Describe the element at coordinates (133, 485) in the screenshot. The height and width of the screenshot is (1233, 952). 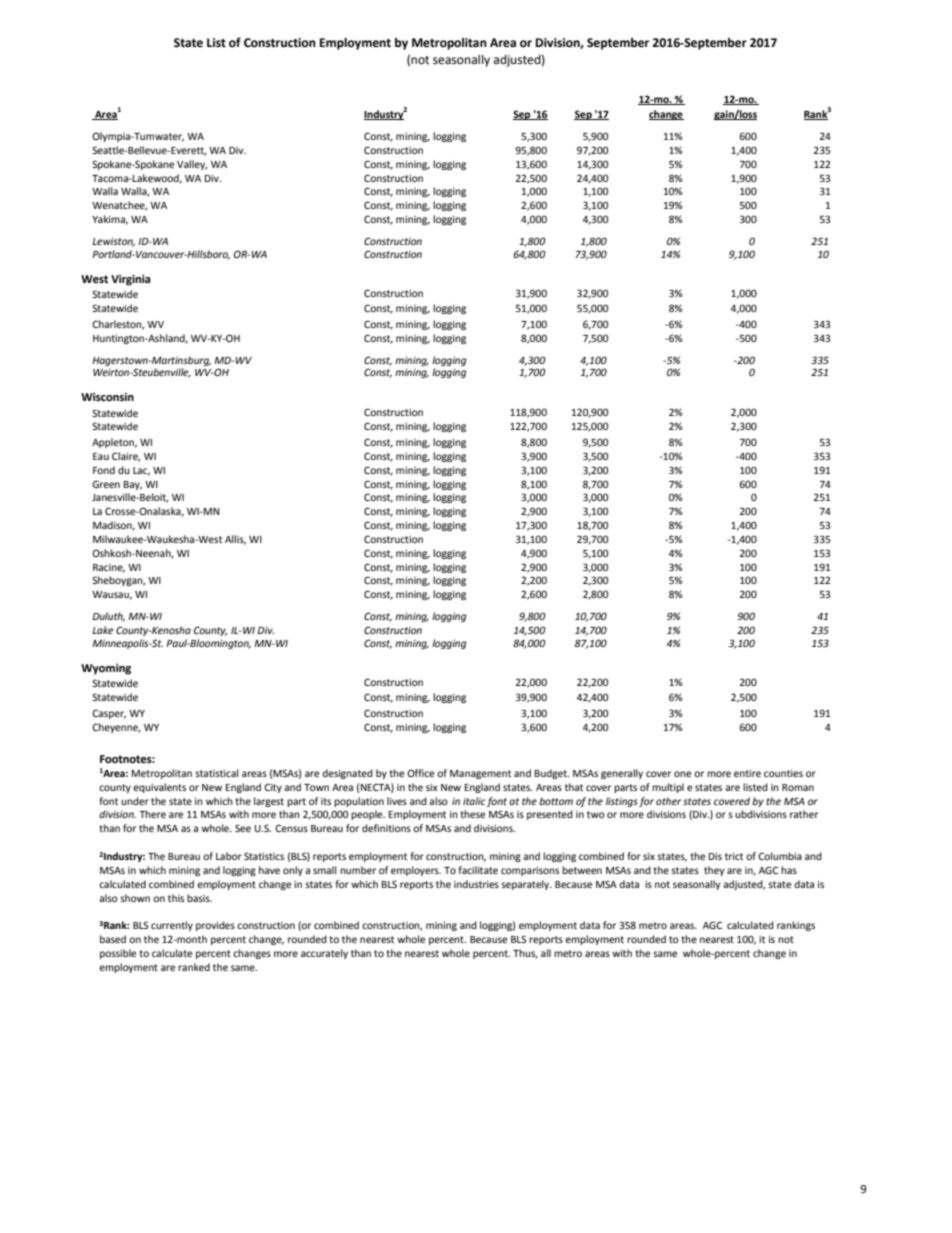
I see `Bay` at that location.
